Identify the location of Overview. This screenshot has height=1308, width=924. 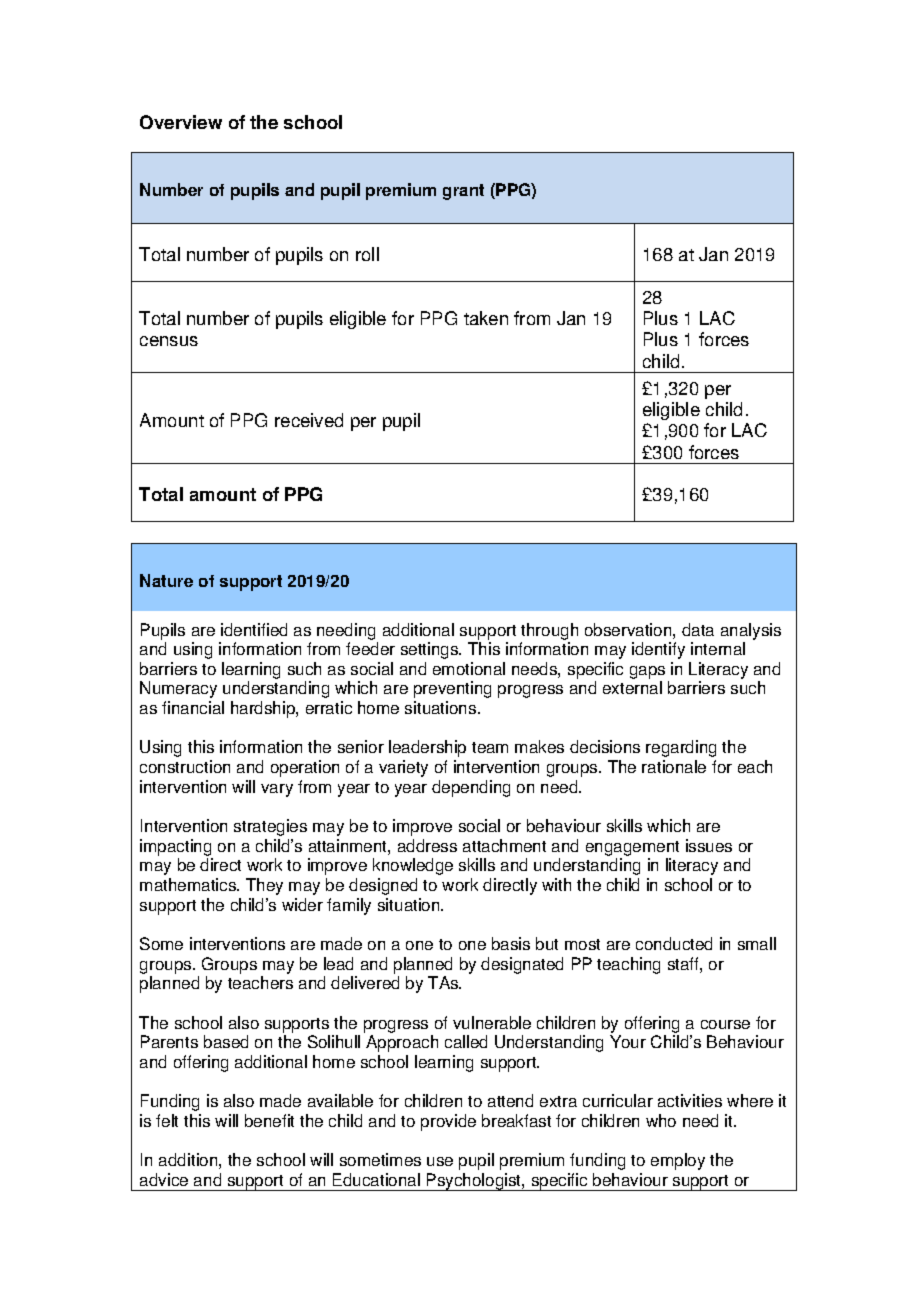
(181, 122).
